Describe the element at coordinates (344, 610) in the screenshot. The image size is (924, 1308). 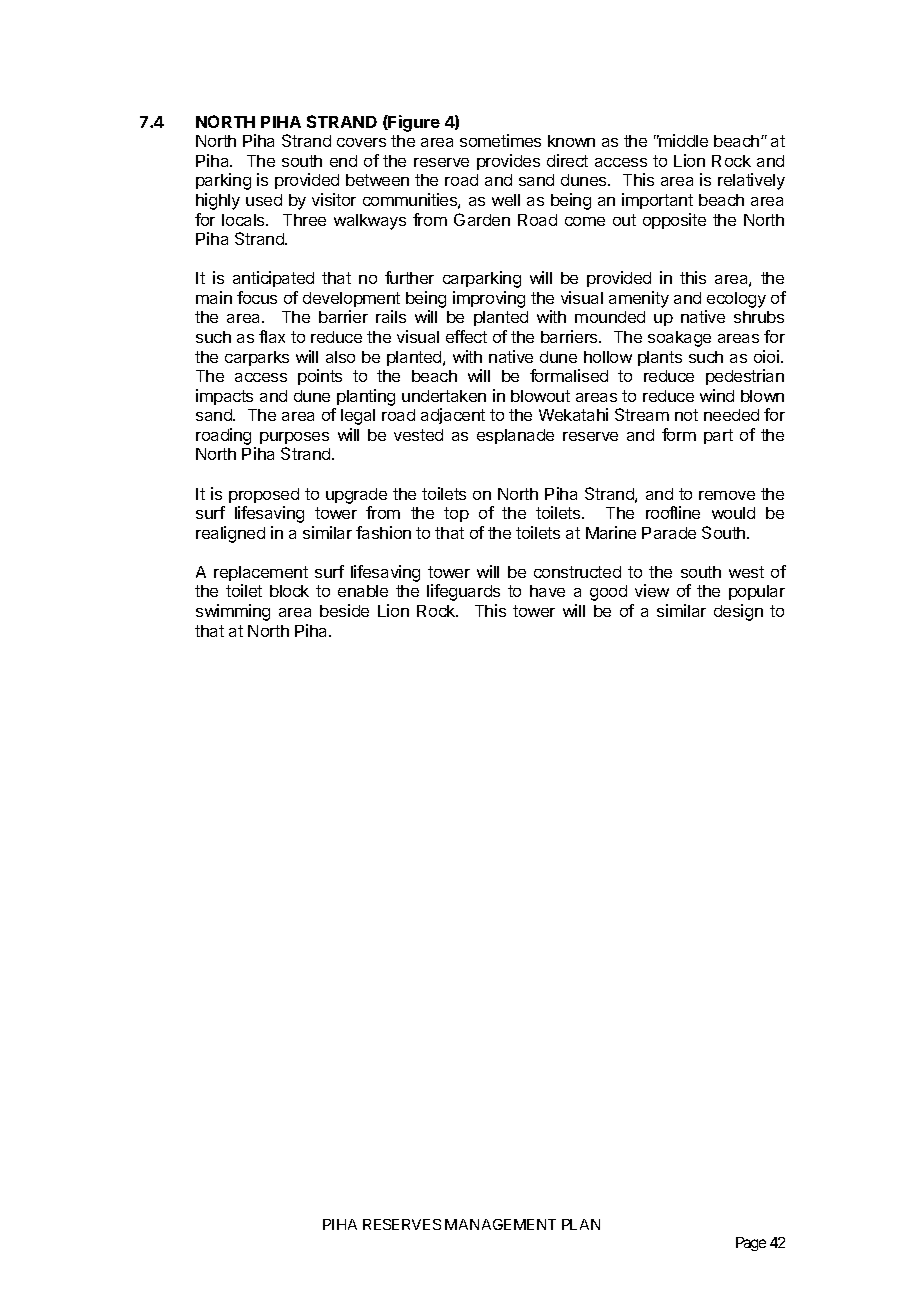
I see `beside` at that location.
